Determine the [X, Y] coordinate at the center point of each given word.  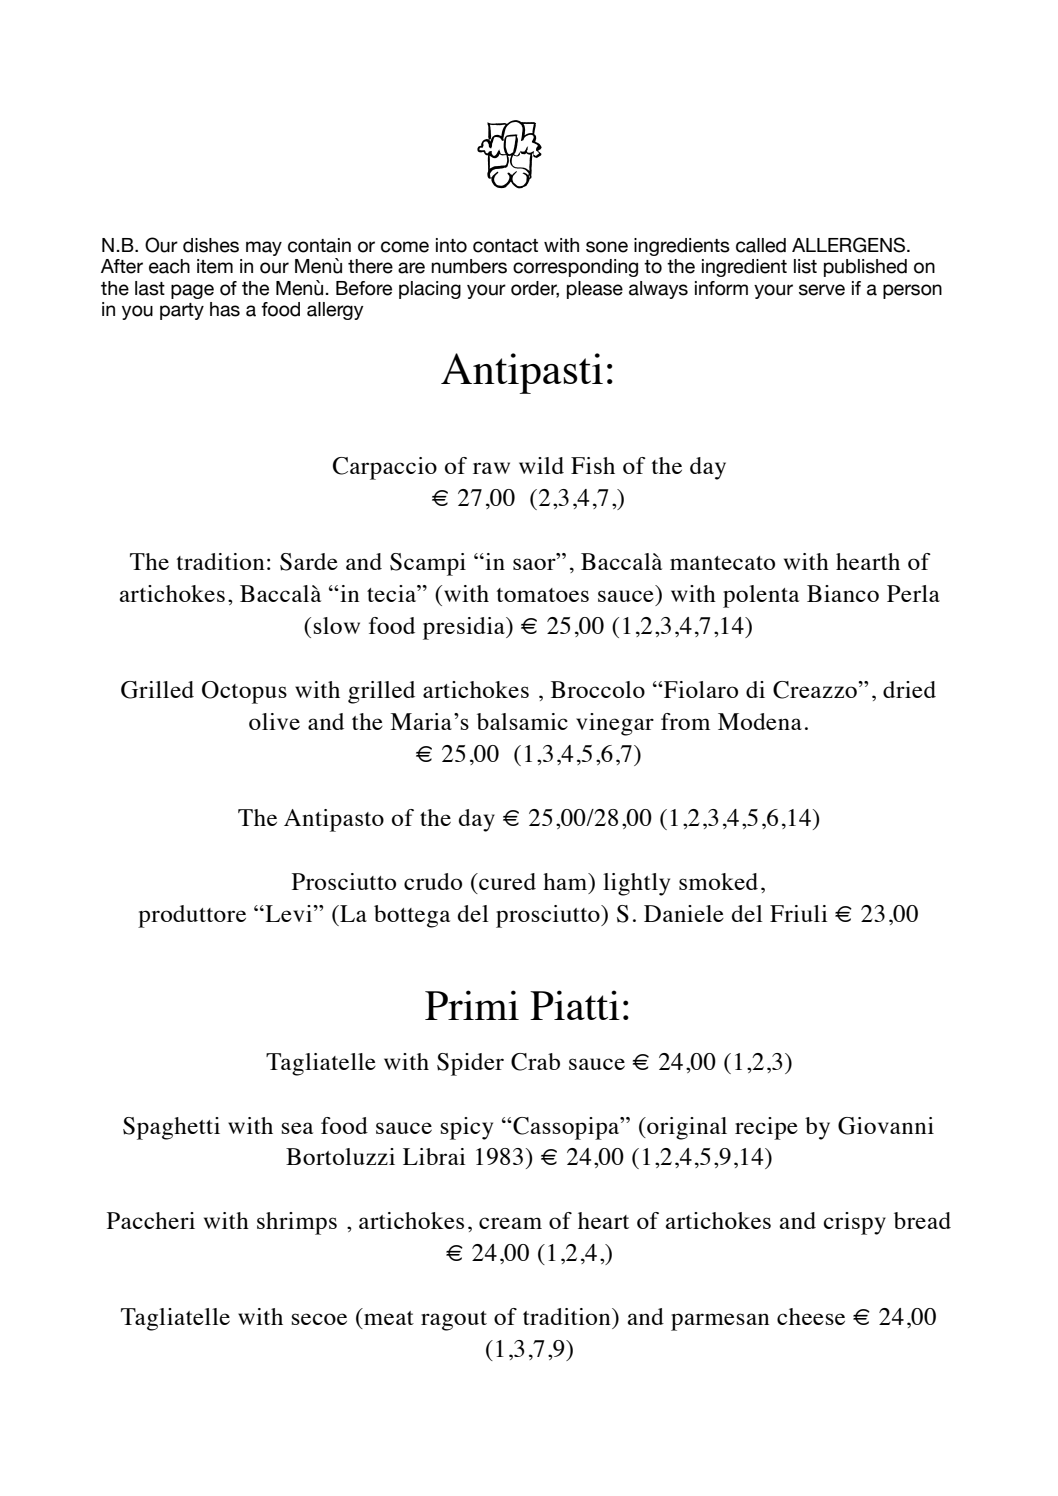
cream [510, 1223]
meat [389, 1318]
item [215, 266]
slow [337, 625]
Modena [760, 721]
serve [822, 290]
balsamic [522, 721]
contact [505, 246]
